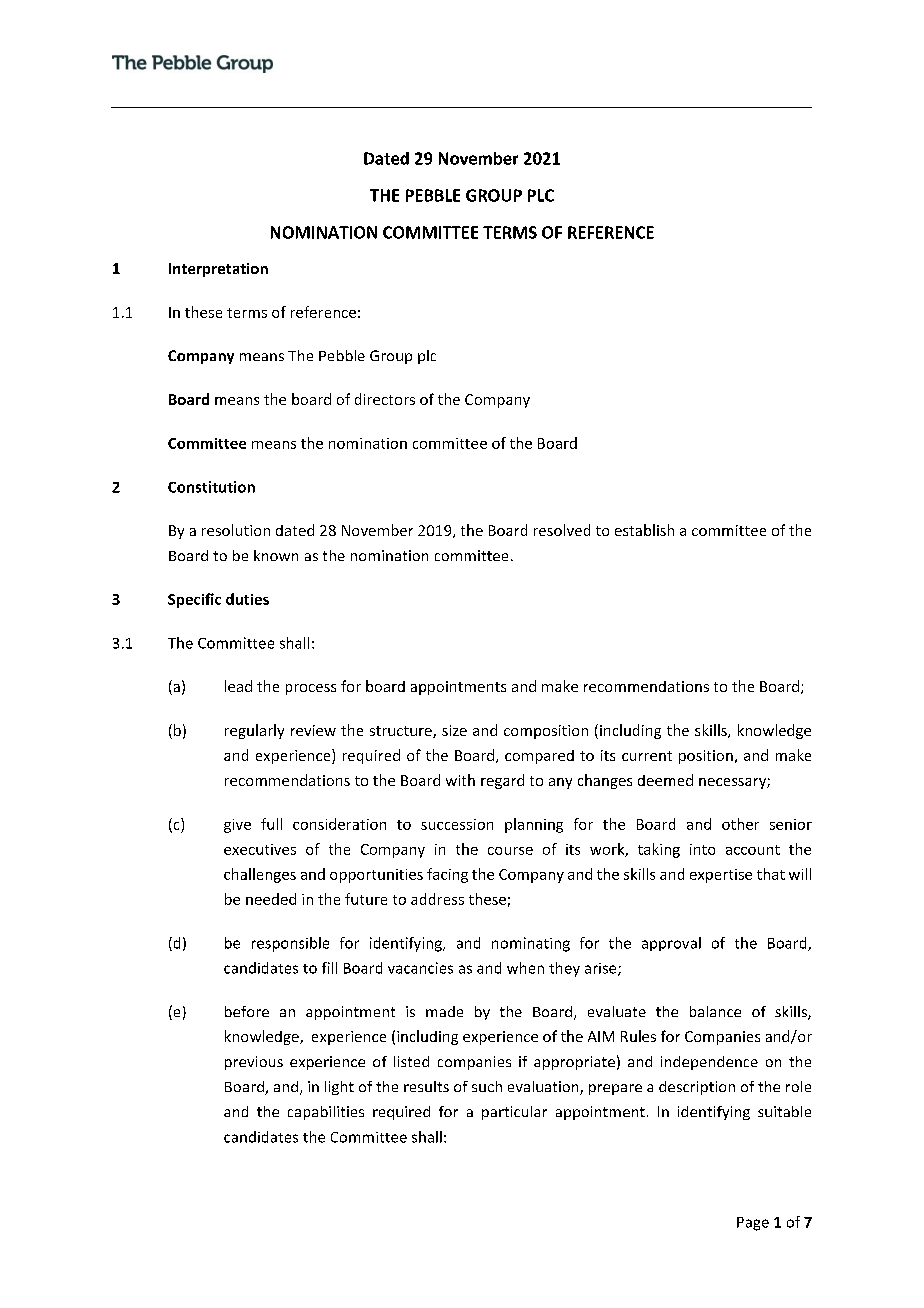 The width and height of the document is (924, 1308). What do you see at coordinates (502, 781) in the document?
I see `regard` at bounding box center [502, 781].
